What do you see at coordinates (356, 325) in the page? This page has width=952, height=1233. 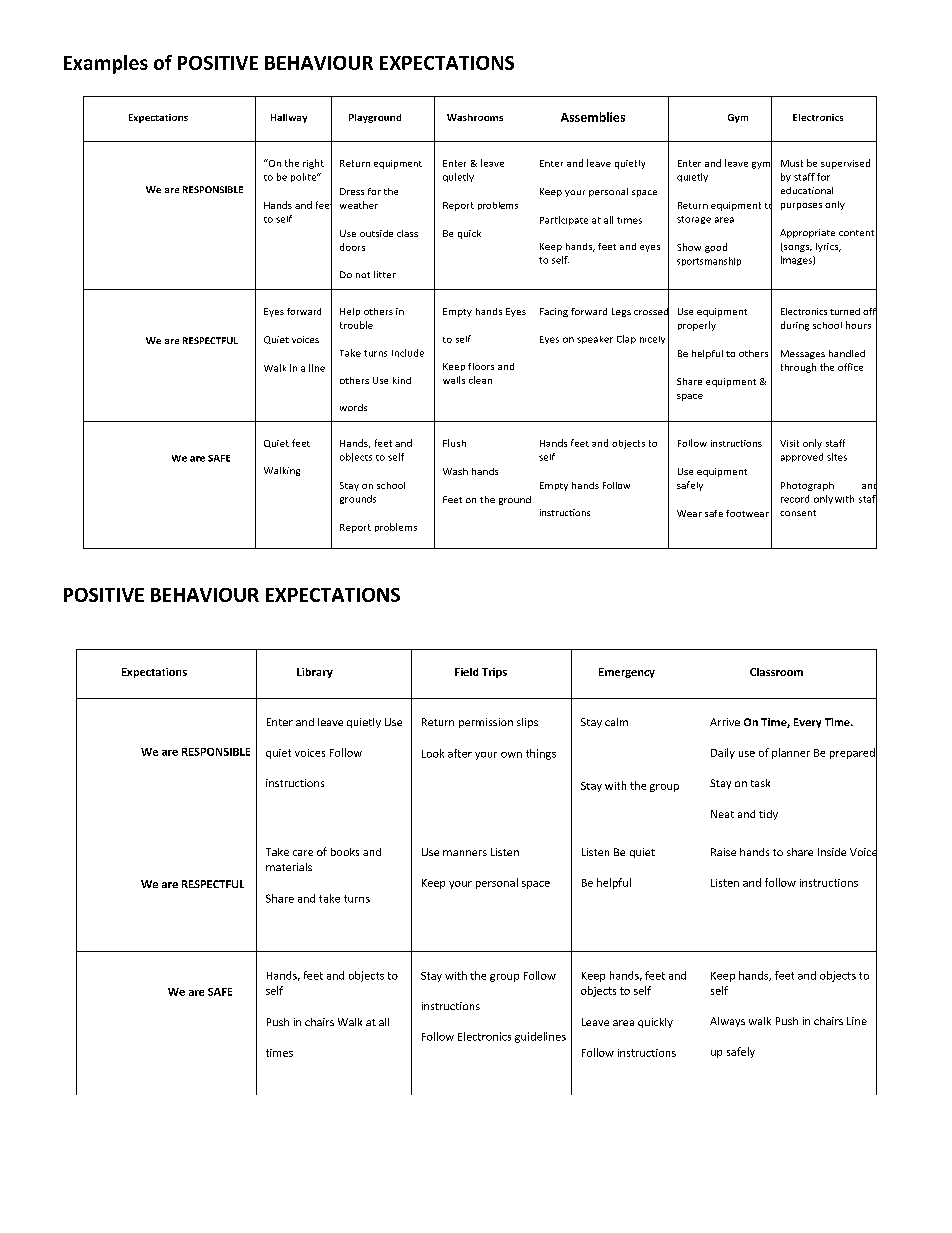 I see `trouble` at bounding box center [356, 325].
